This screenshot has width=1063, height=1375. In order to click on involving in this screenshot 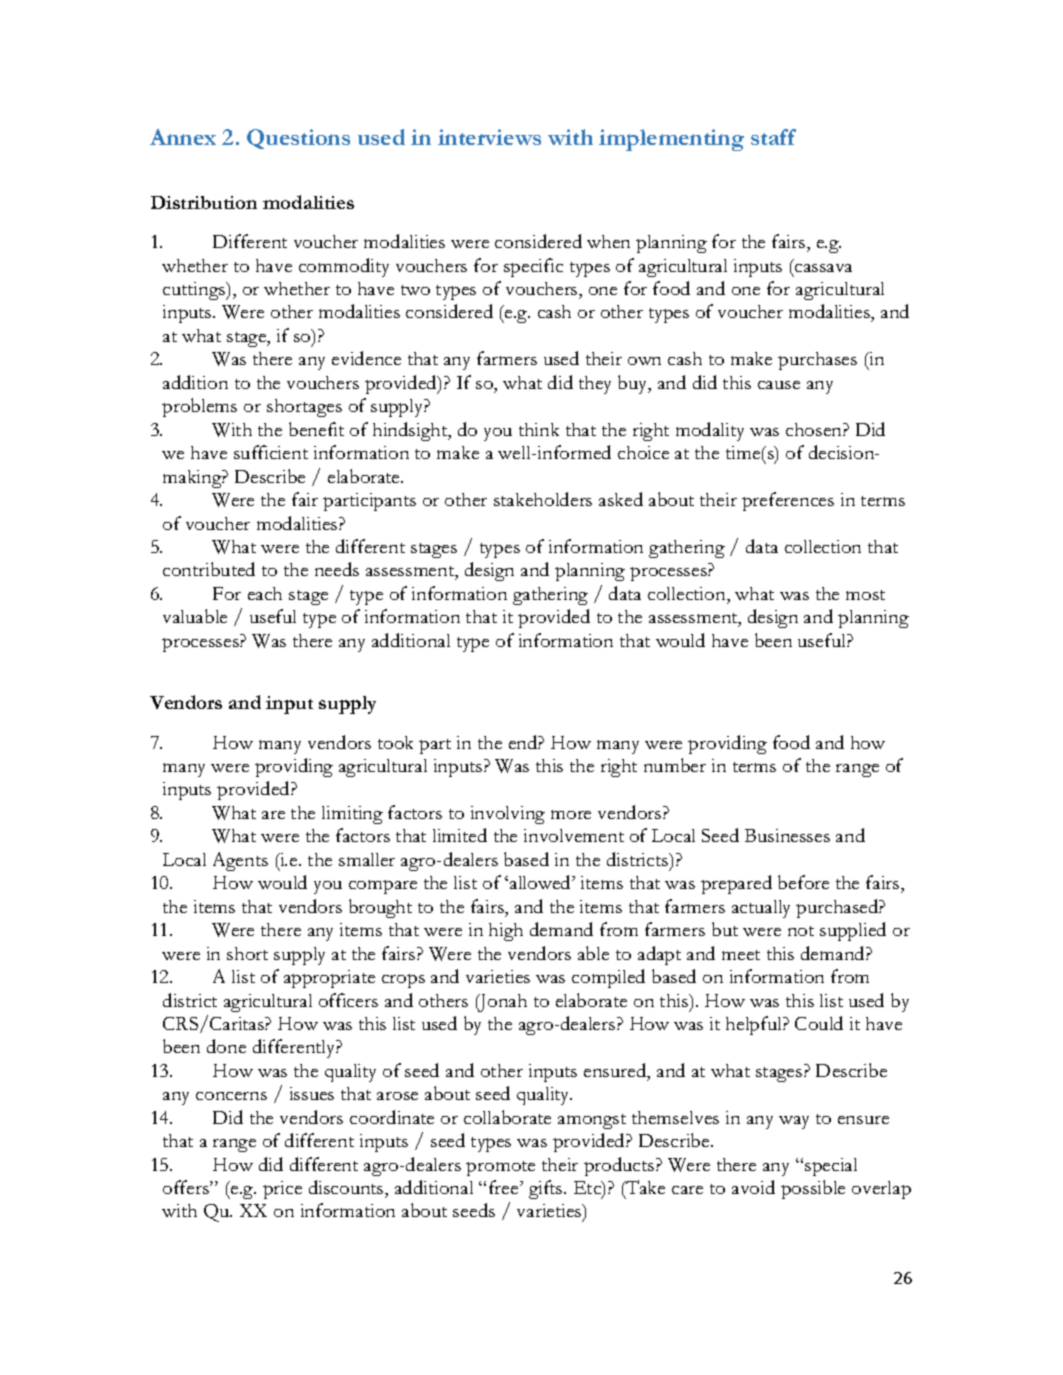, I will do `click(508, 815)`.
